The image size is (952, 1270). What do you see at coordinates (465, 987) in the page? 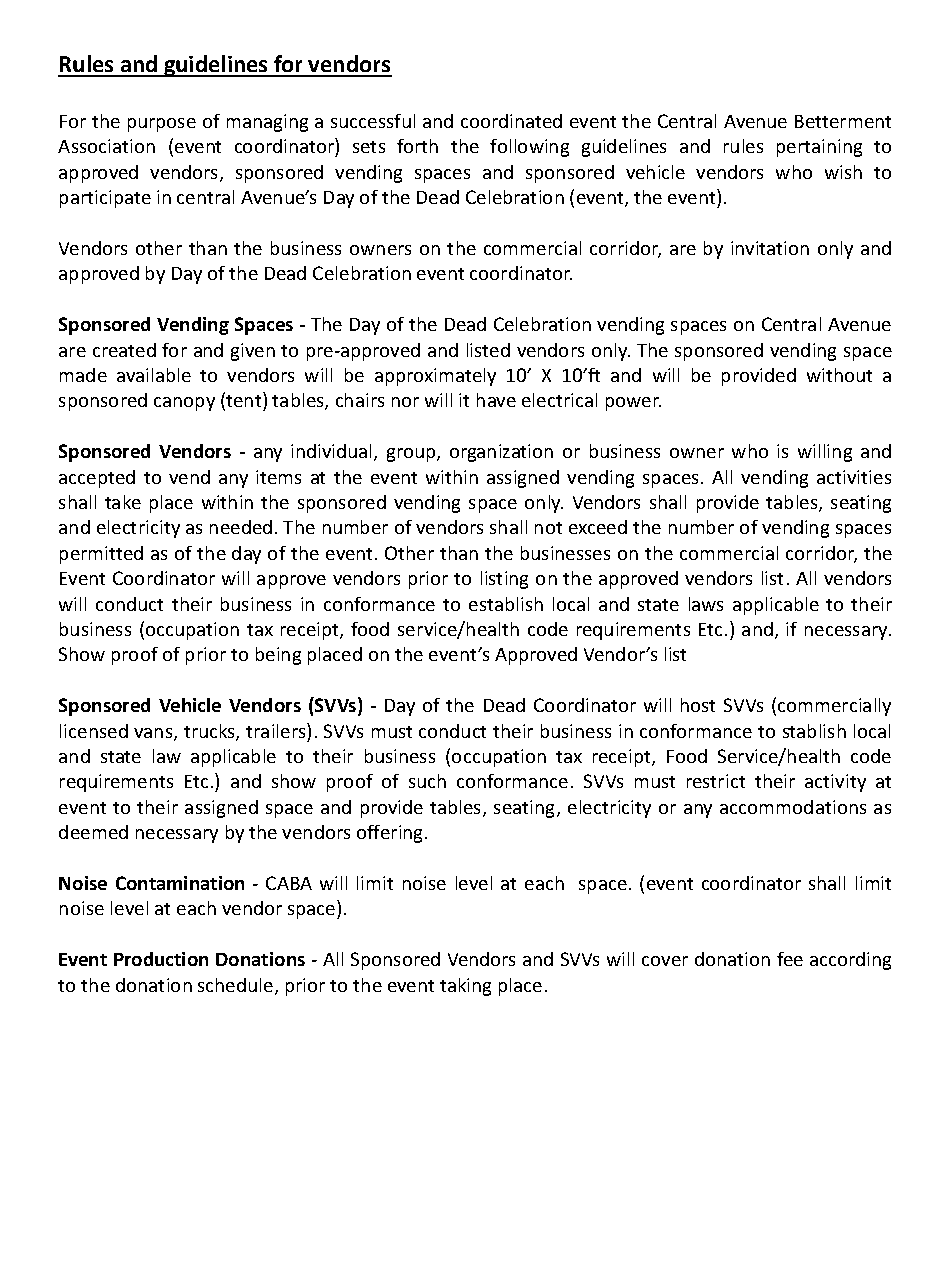
I see `taking` at bounding box center [465, 987].
